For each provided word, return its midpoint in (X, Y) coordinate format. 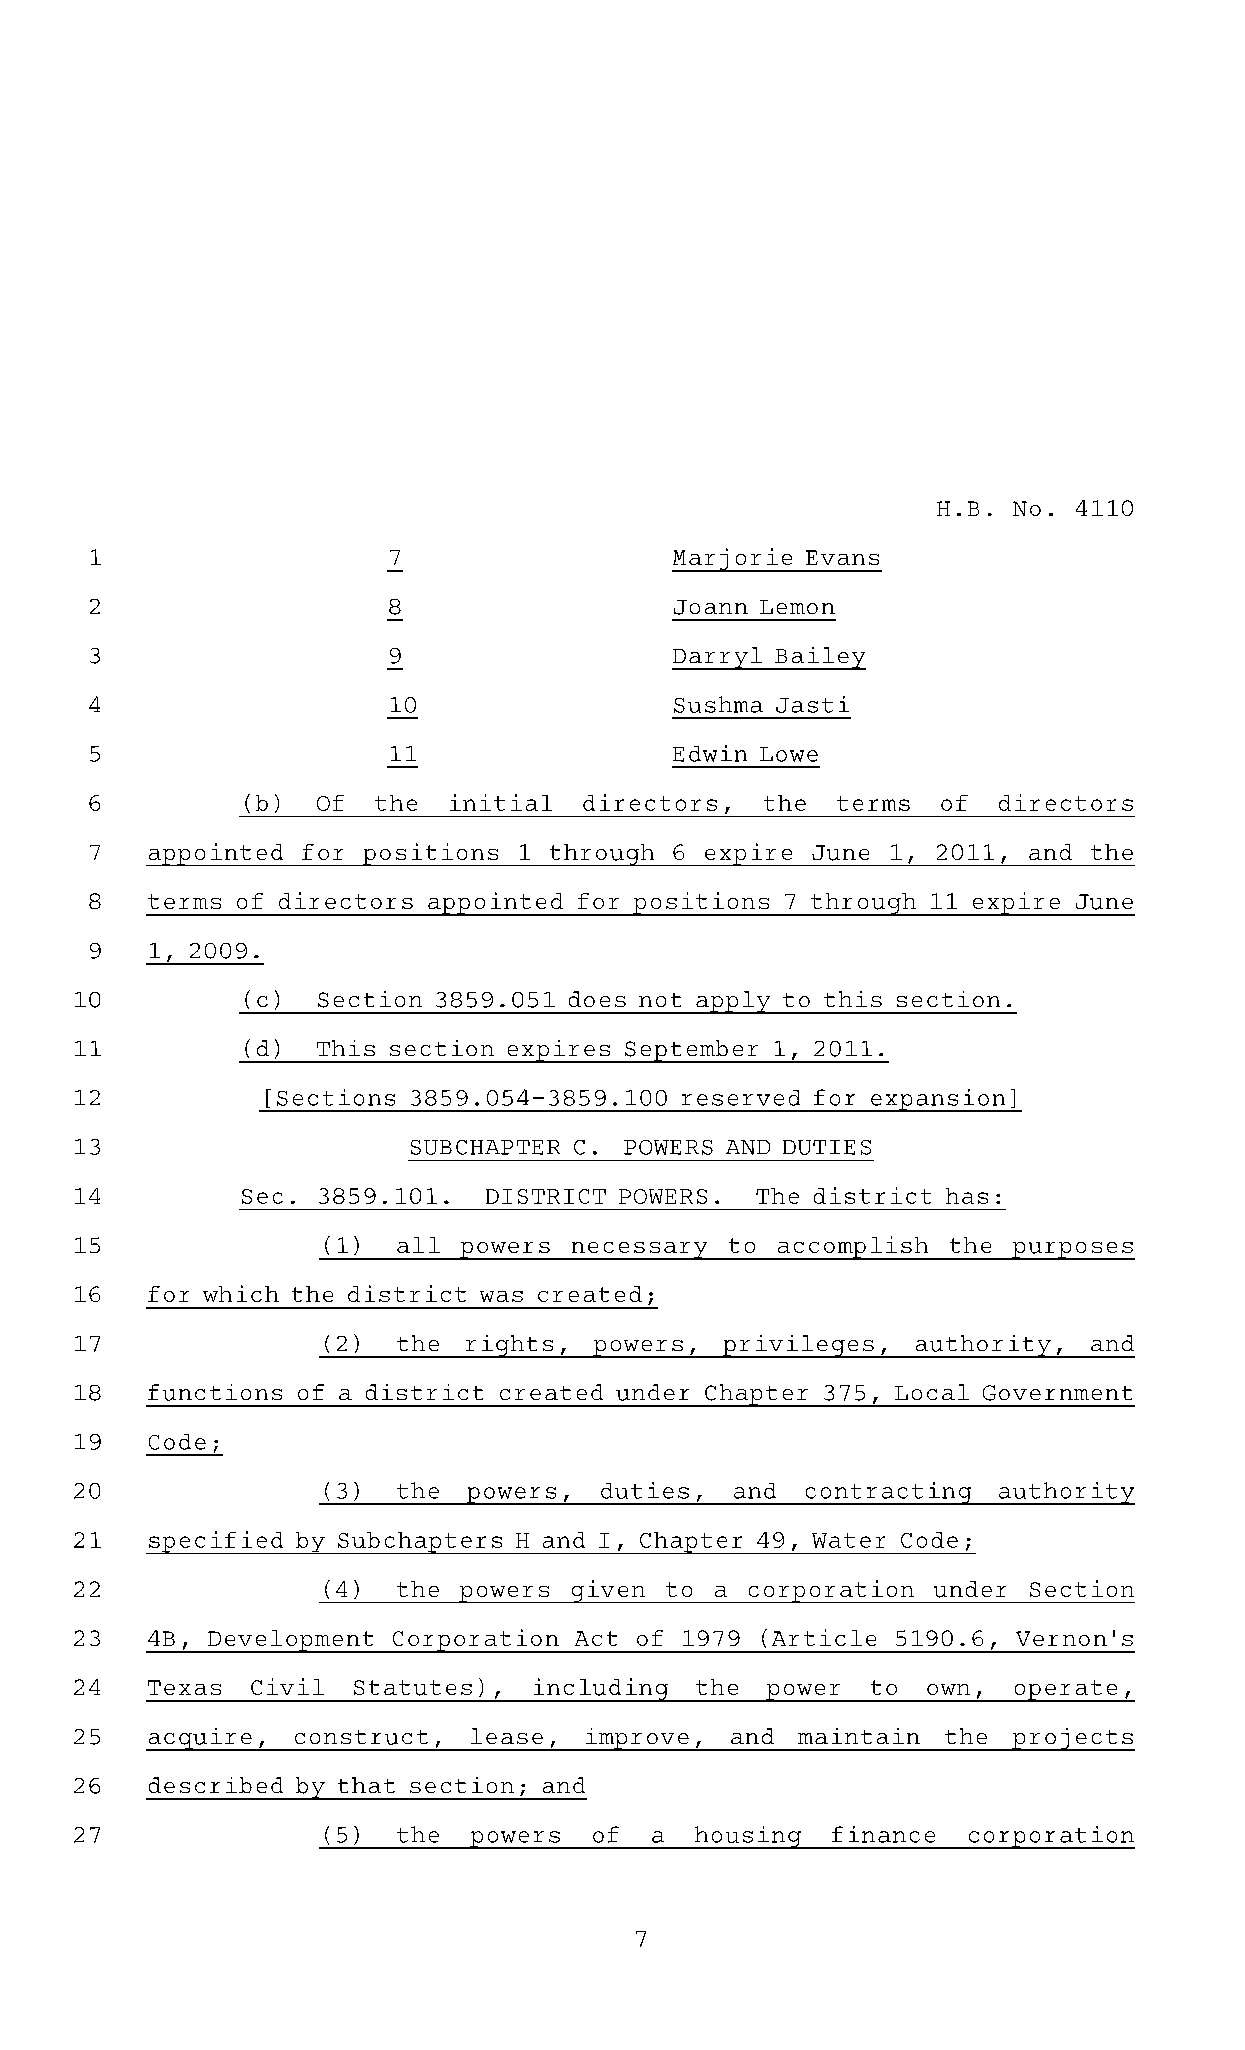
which (241, 1293)
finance (883, 1834)
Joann (711, 607)
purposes (1072, 1251)
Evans (842, 557)
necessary (639, 1251)
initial (501, 802)
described (216, 1785)
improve (637, 1739)
